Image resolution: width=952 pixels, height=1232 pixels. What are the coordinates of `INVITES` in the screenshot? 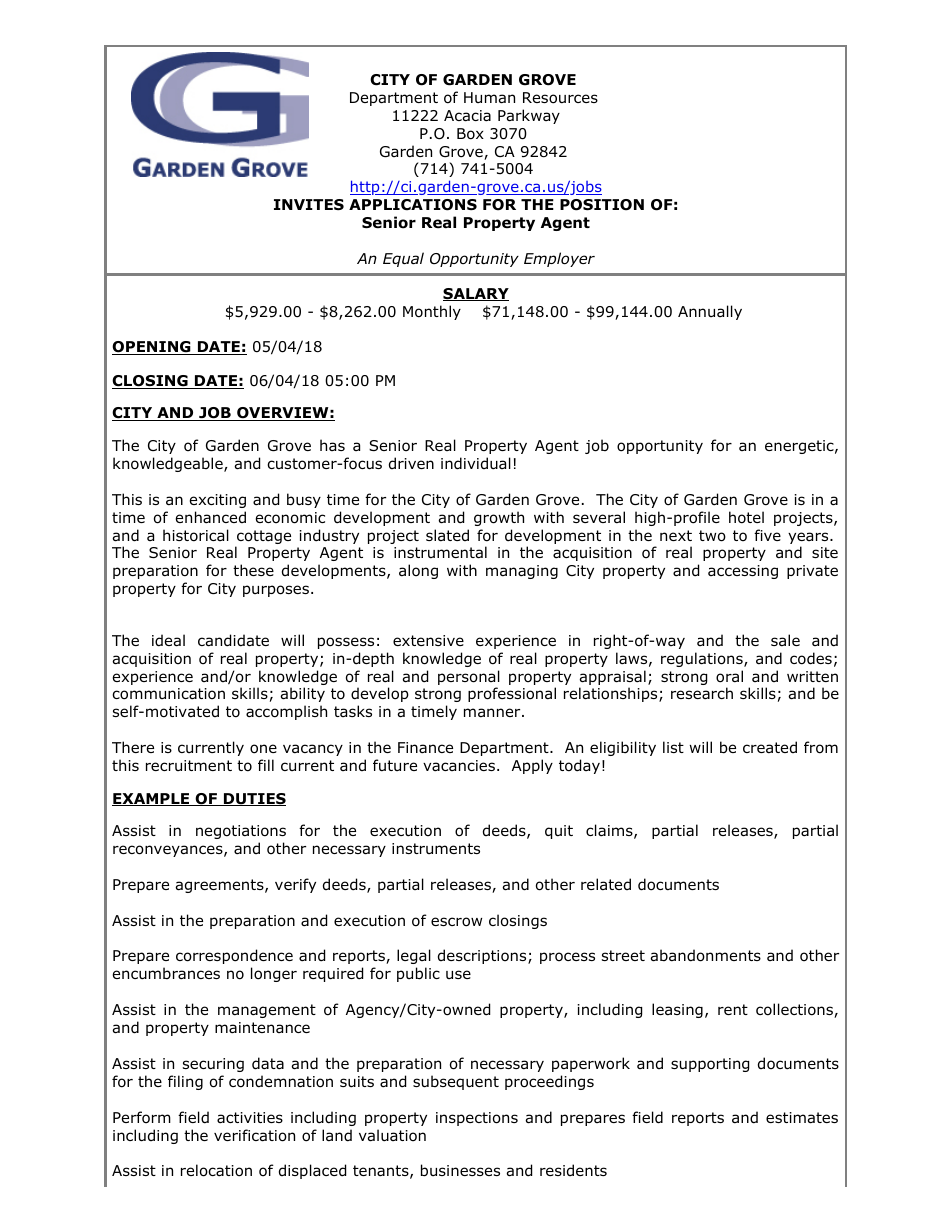 It's located at (309, 204).
